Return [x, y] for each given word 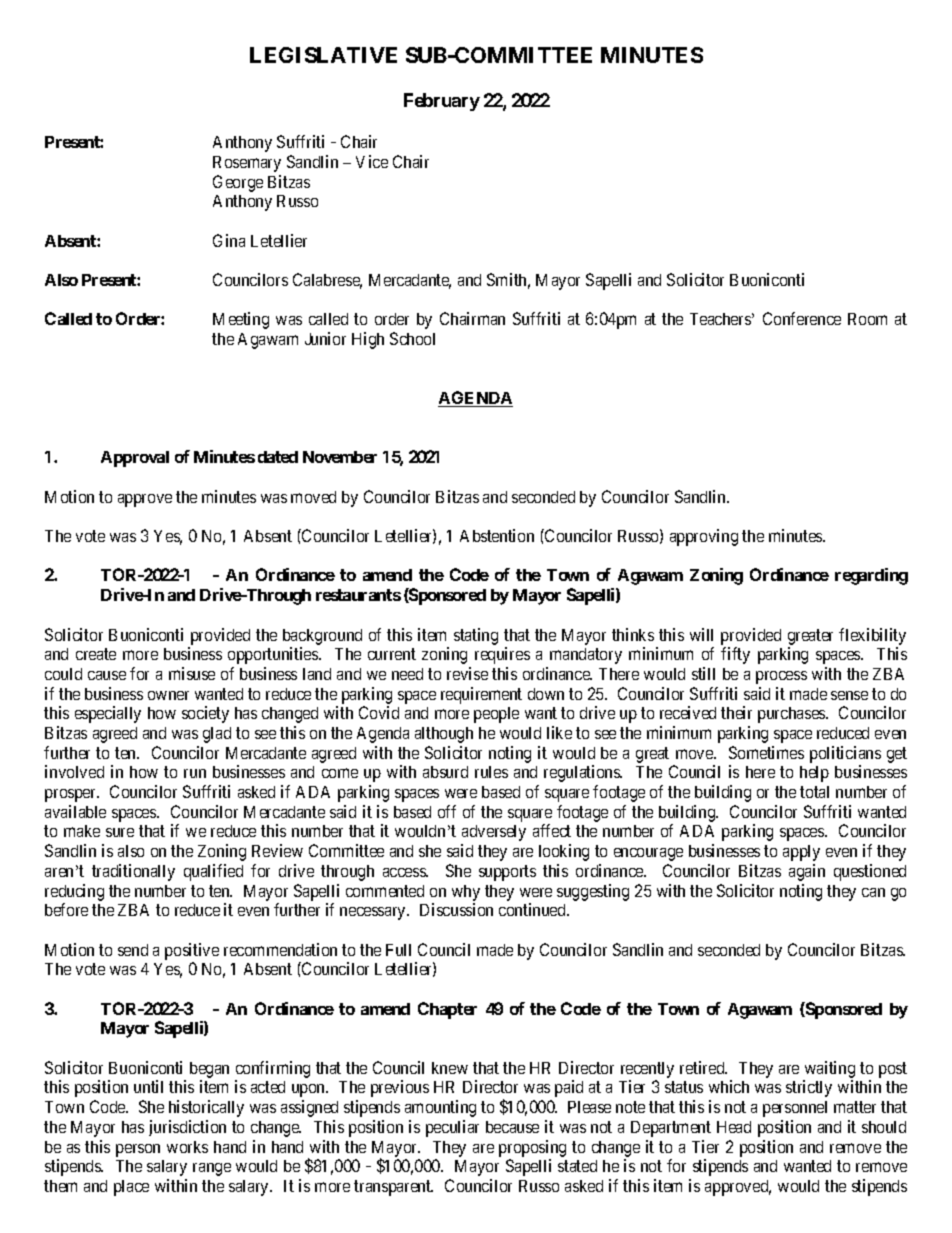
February [442, 102]
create [96, 654]
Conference [802, 318]
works [187, 1147]
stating [476, 636]
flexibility [872, 636]
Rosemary [247, 164]
